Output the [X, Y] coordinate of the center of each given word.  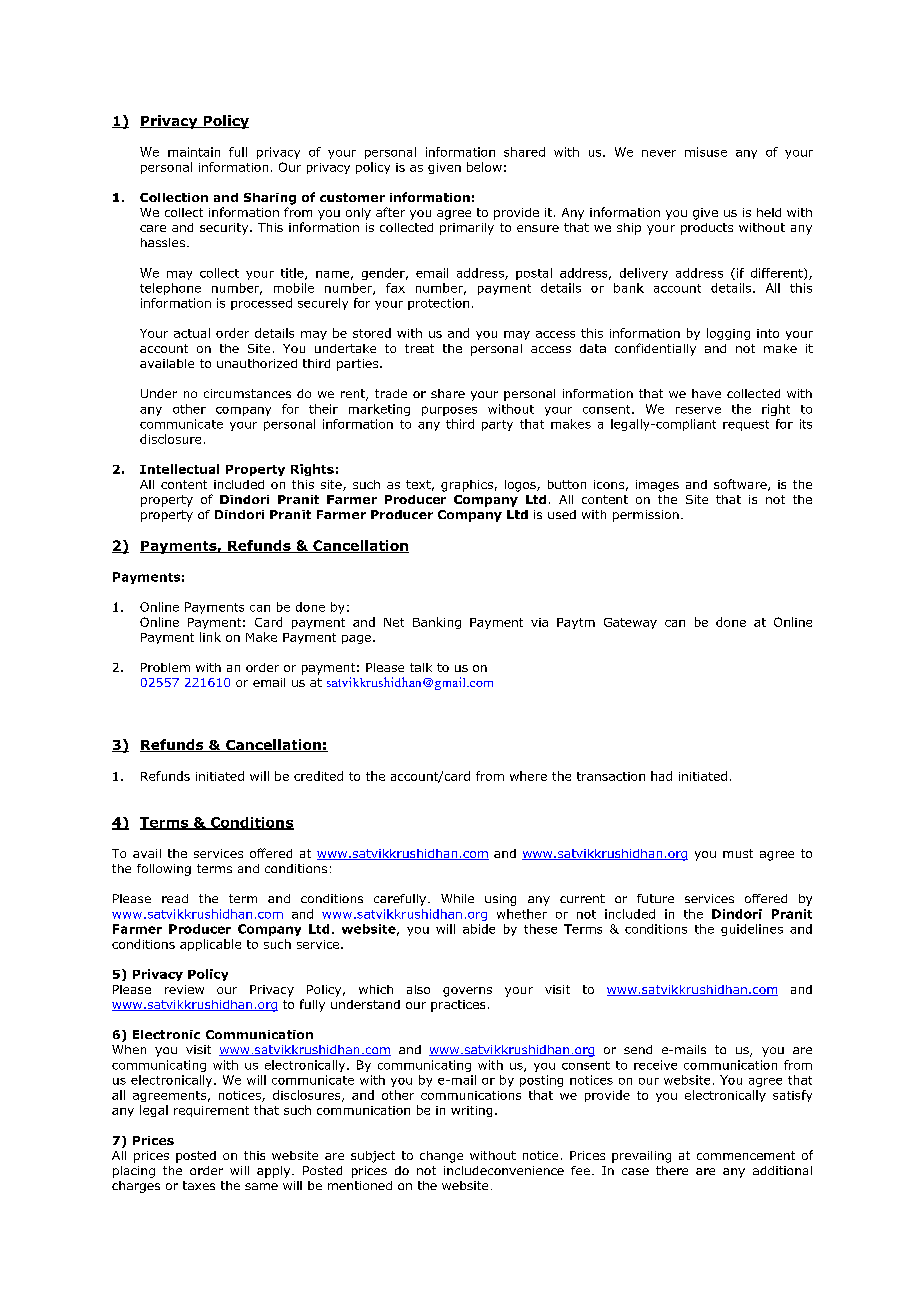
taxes [199, 1185]
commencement [746, 1155]
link [210, 637]
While [457, 898]
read [175, 898]
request [746, 425]
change [441, 1157]
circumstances [247, 393]
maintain [194, 152]
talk [421, 667]
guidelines [752, 930]
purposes [449, 411]
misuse [706, 152]
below [484, 167]
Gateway [630, 623]
